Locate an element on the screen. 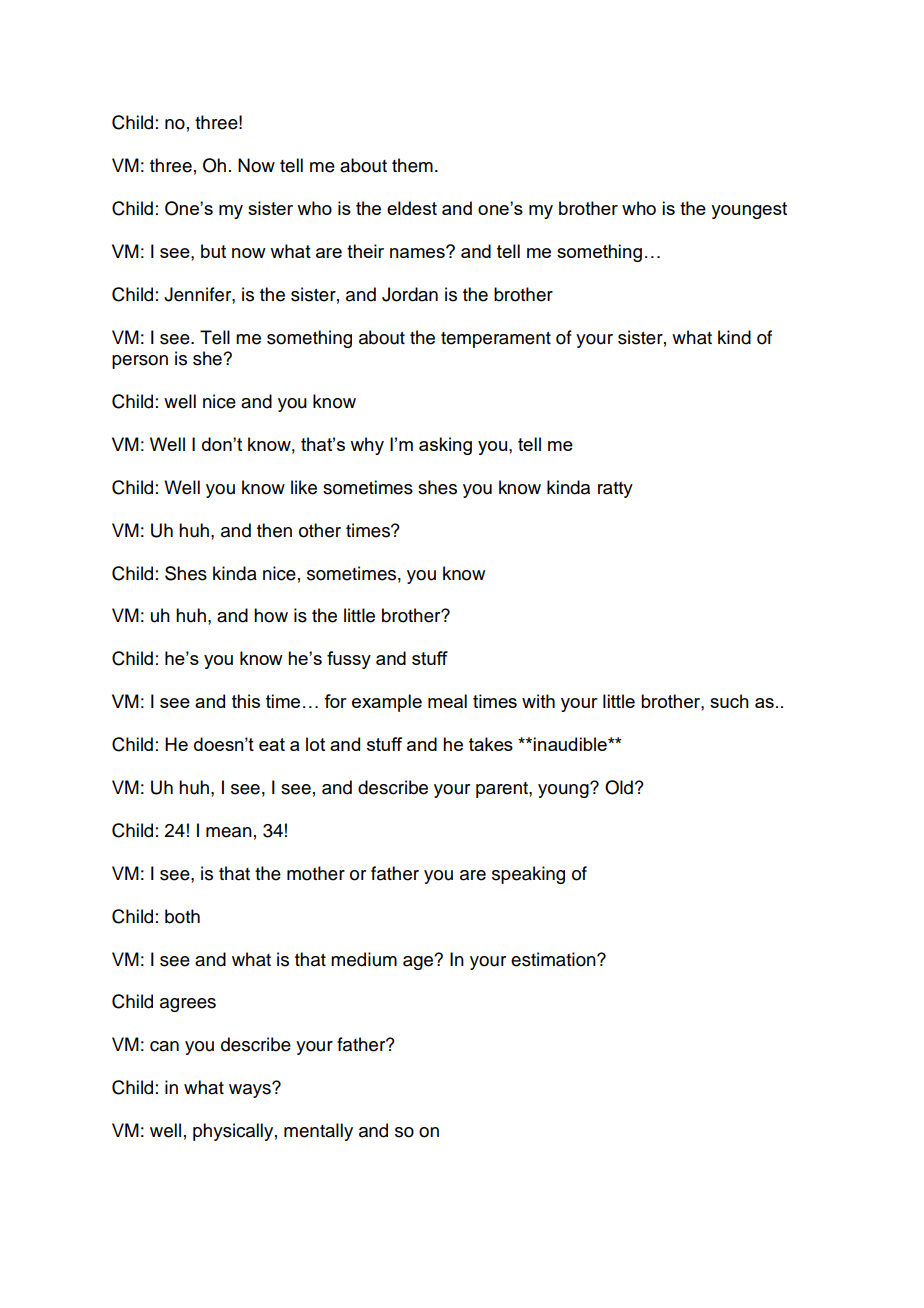 This screenshot has width=924, height=1308. eldest is located at coordinates (412, 208).
